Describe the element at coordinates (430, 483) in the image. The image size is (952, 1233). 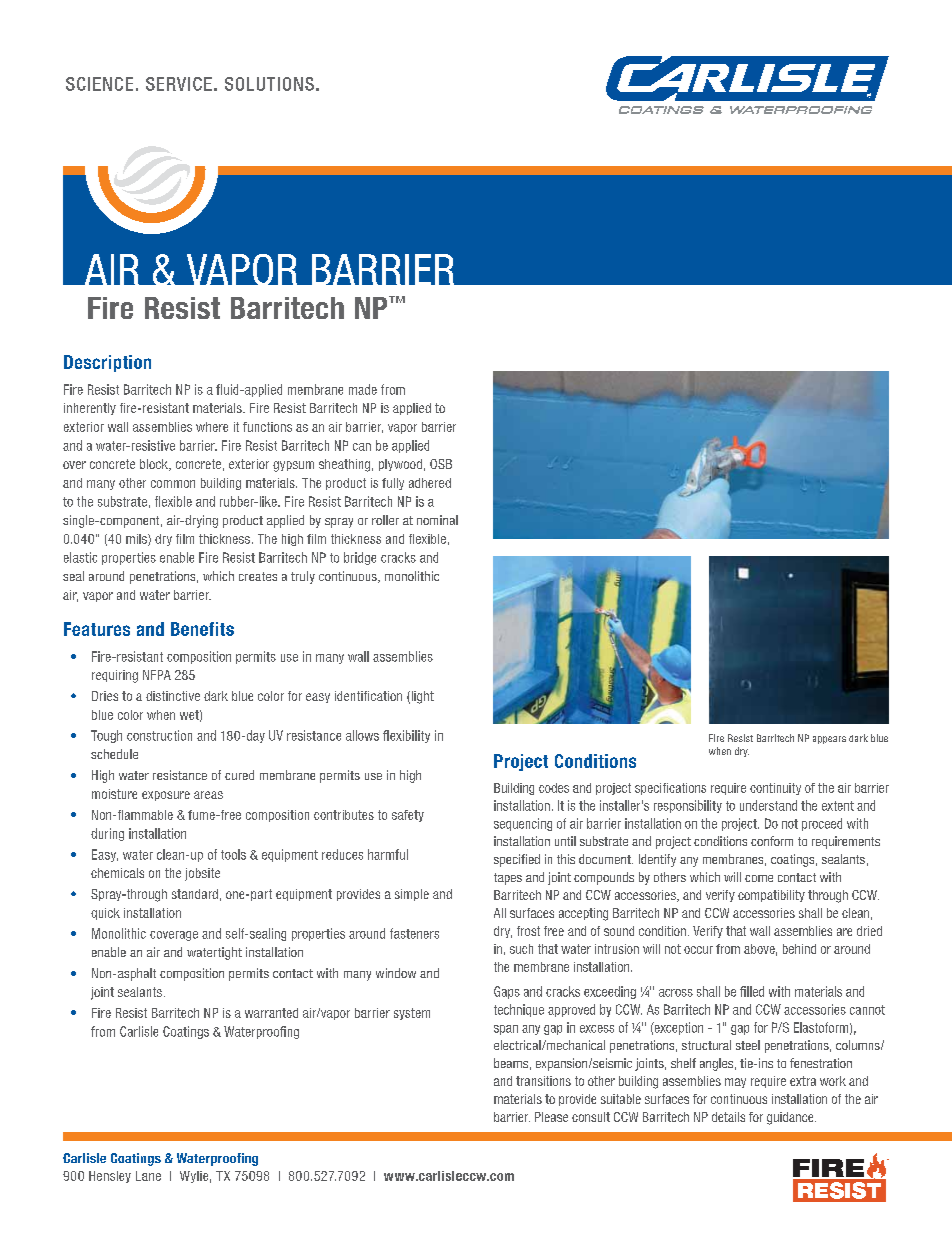
I see `adhered` at that location.
